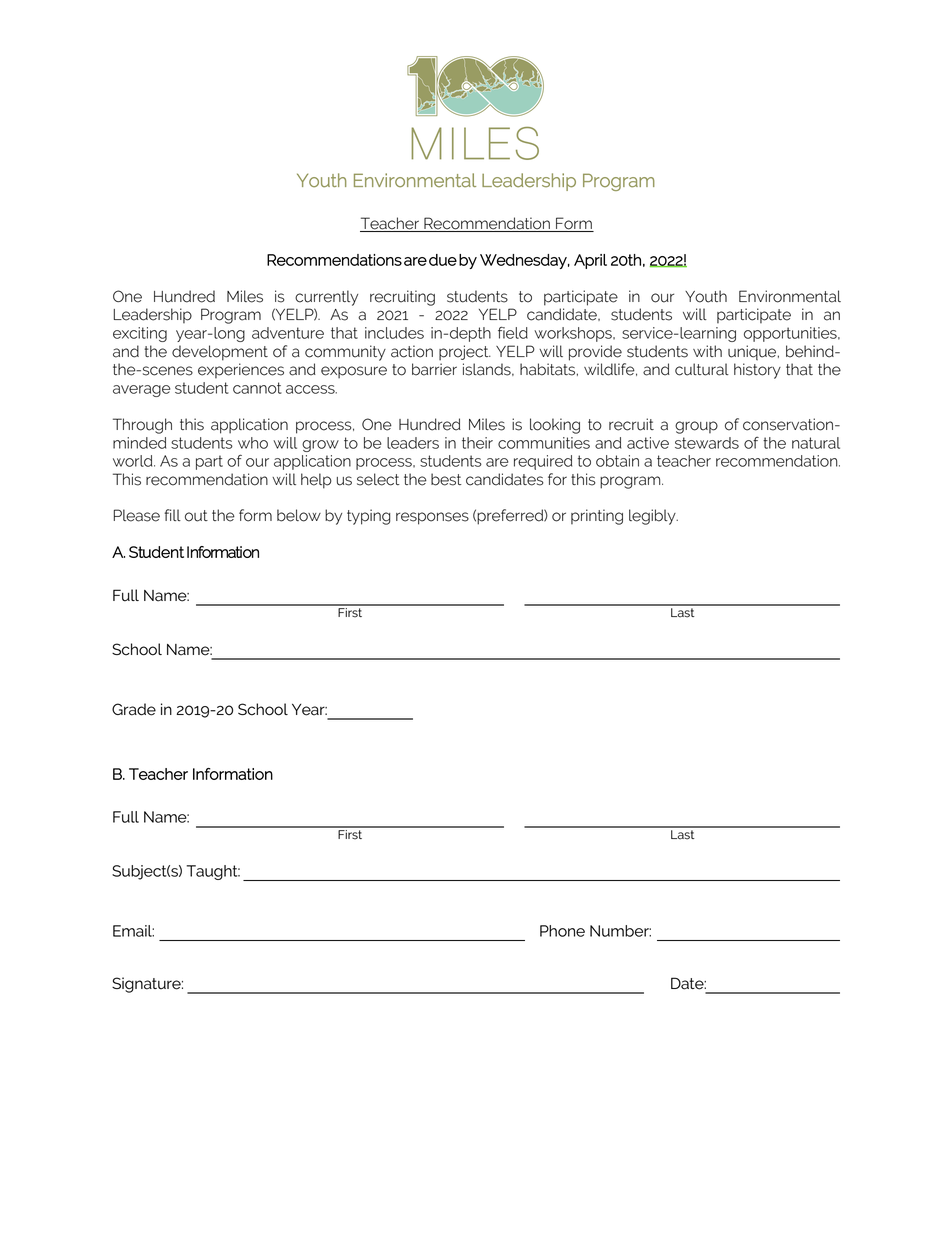 The width and height of the page is (952, 1233). Describe the element at coordinates (299, 515) in the page. I see `below` at that location.
